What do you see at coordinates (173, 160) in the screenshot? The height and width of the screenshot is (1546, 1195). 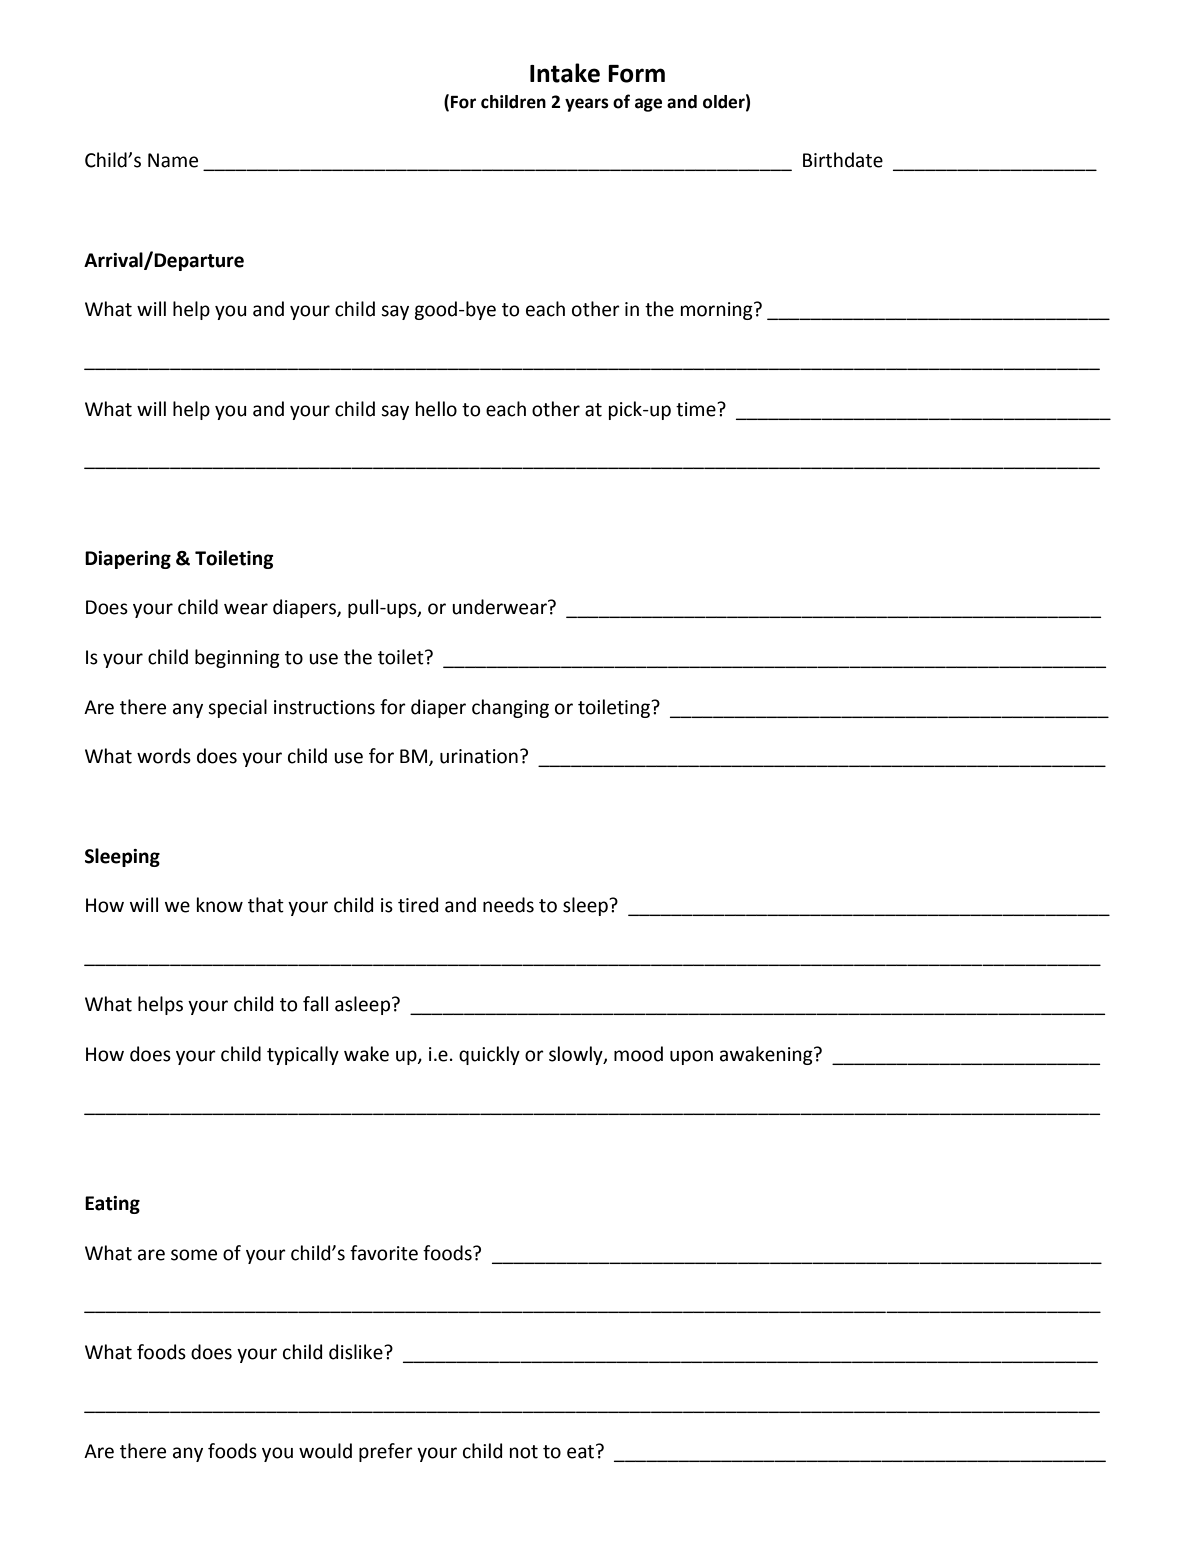 I see `Name` at bounding box center [173, 160].
